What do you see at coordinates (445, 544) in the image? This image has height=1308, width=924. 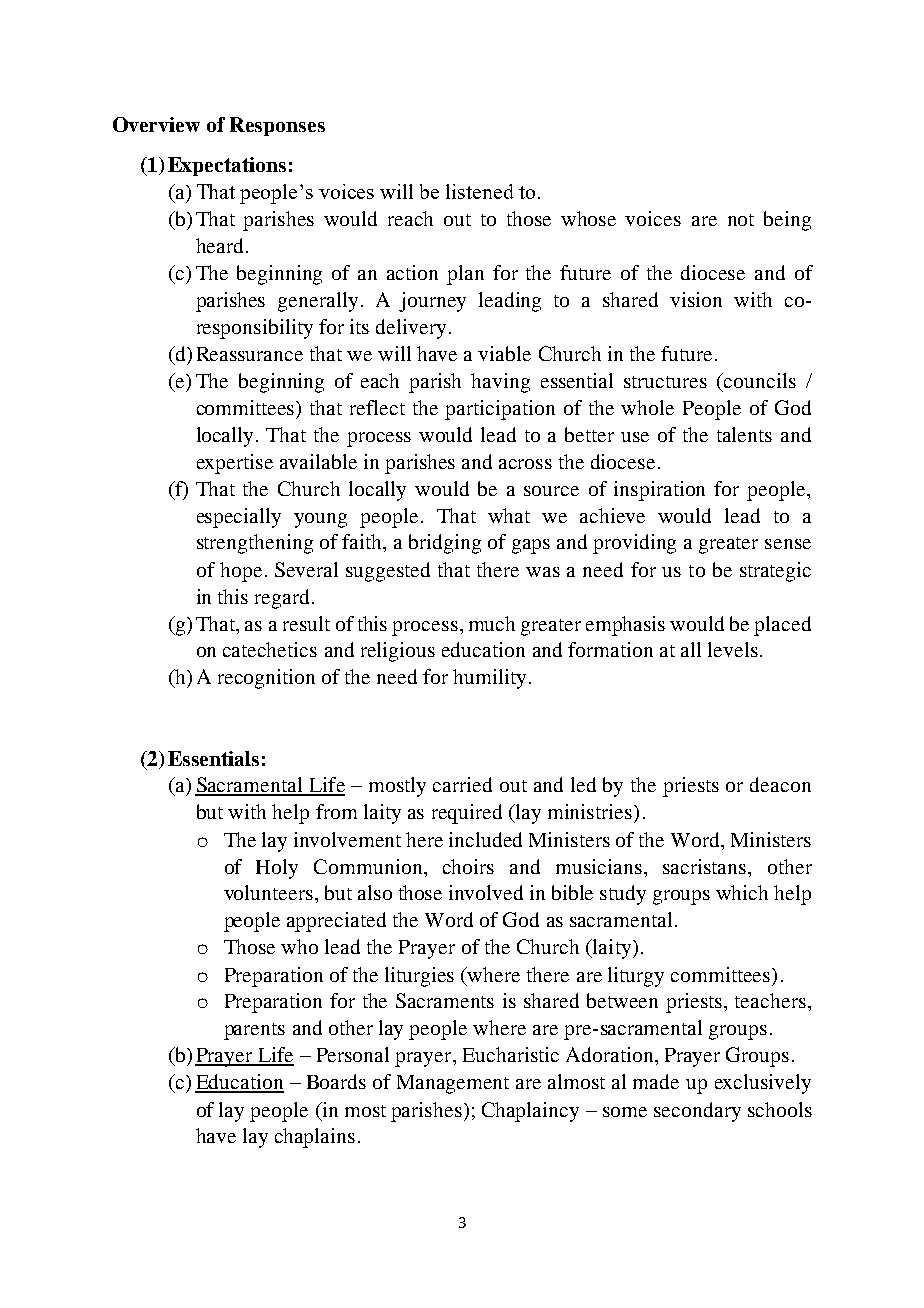 I see `bridging` at bounding box center [445, 544].
